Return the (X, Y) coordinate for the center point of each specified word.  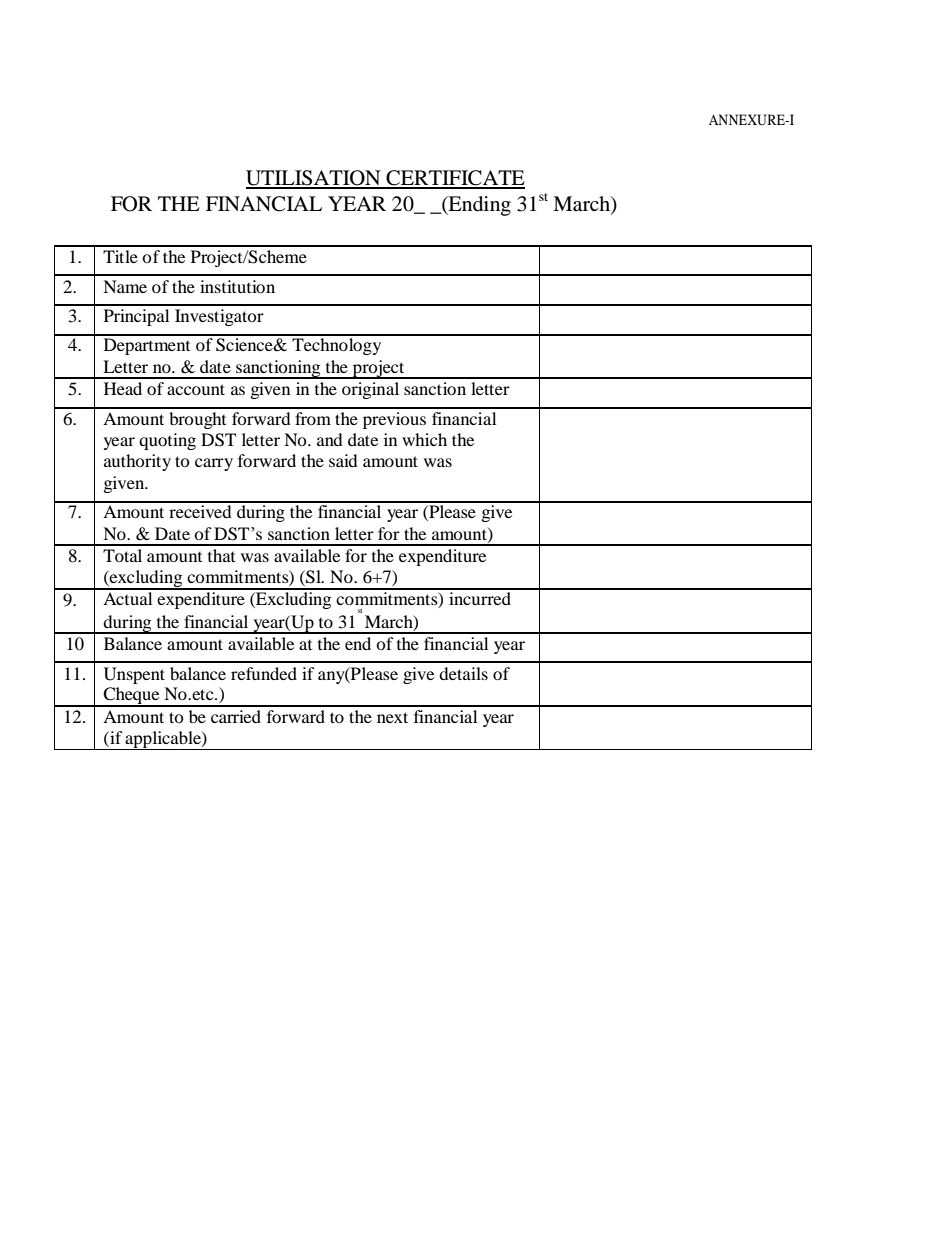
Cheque (132, 697)
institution (237, 286)
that (221, 555)
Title (120, 256)
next (392, 717)
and (330, 439)
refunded (264, 673)
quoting (167, 441)
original (370, 390)
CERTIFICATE (454, 179)
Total (122, 555)
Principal (136, 317)
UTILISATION (314, 179)
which (424, 439)
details (463, 673)
